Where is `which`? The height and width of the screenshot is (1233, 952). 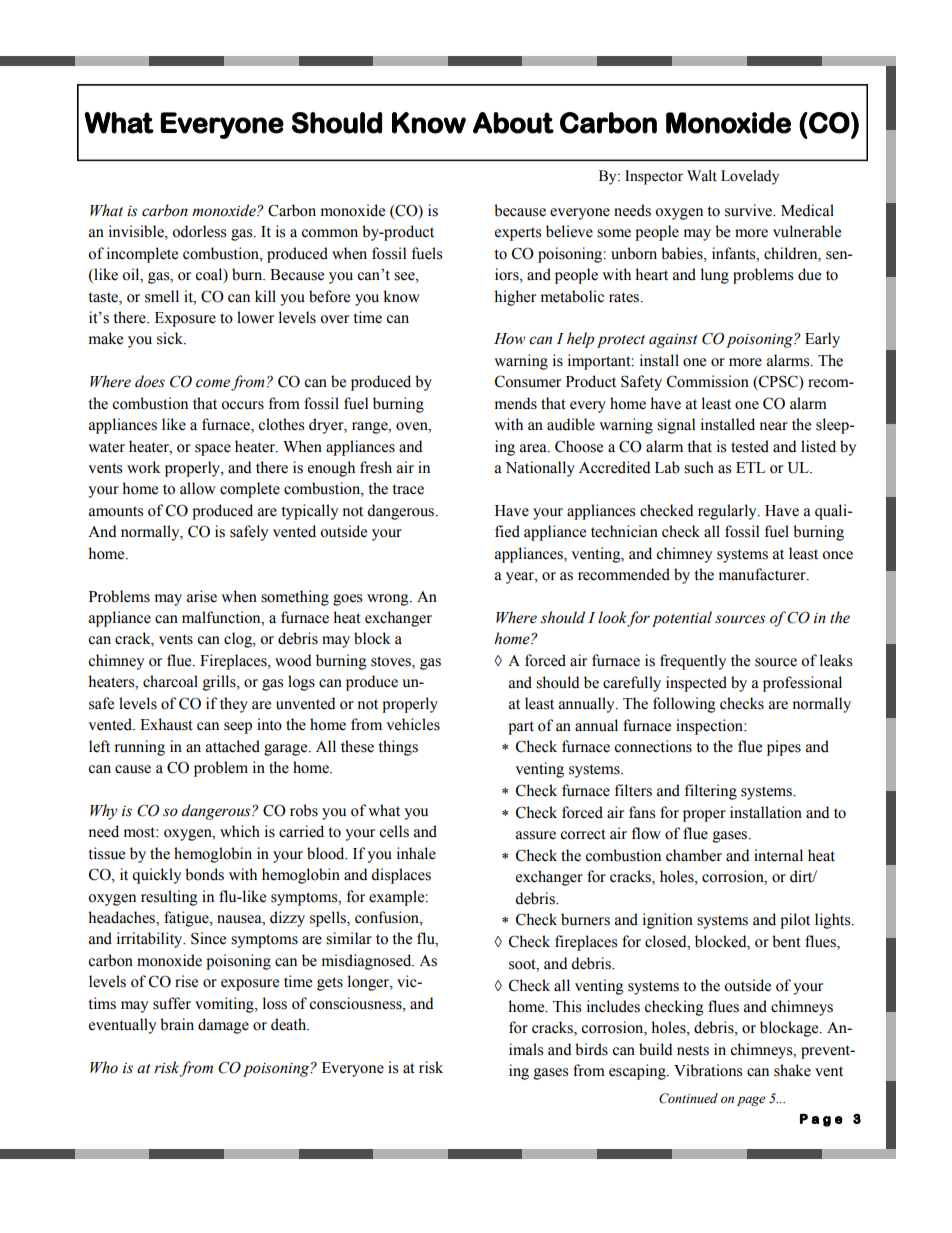
which is located at coordinates (240, 831).
